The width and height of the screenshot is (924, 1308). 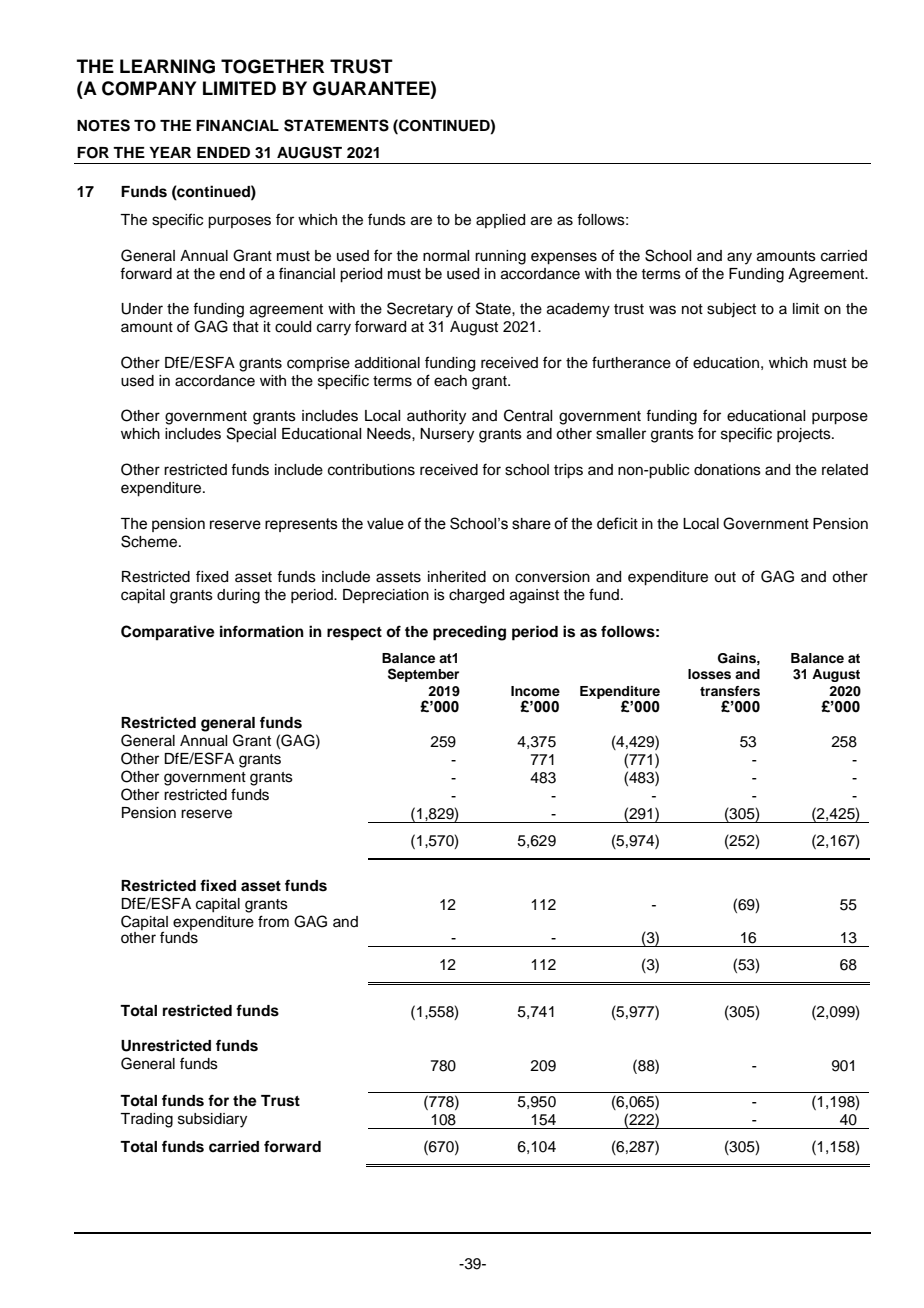 I want to click on Special, so click(x=251, y=435).
